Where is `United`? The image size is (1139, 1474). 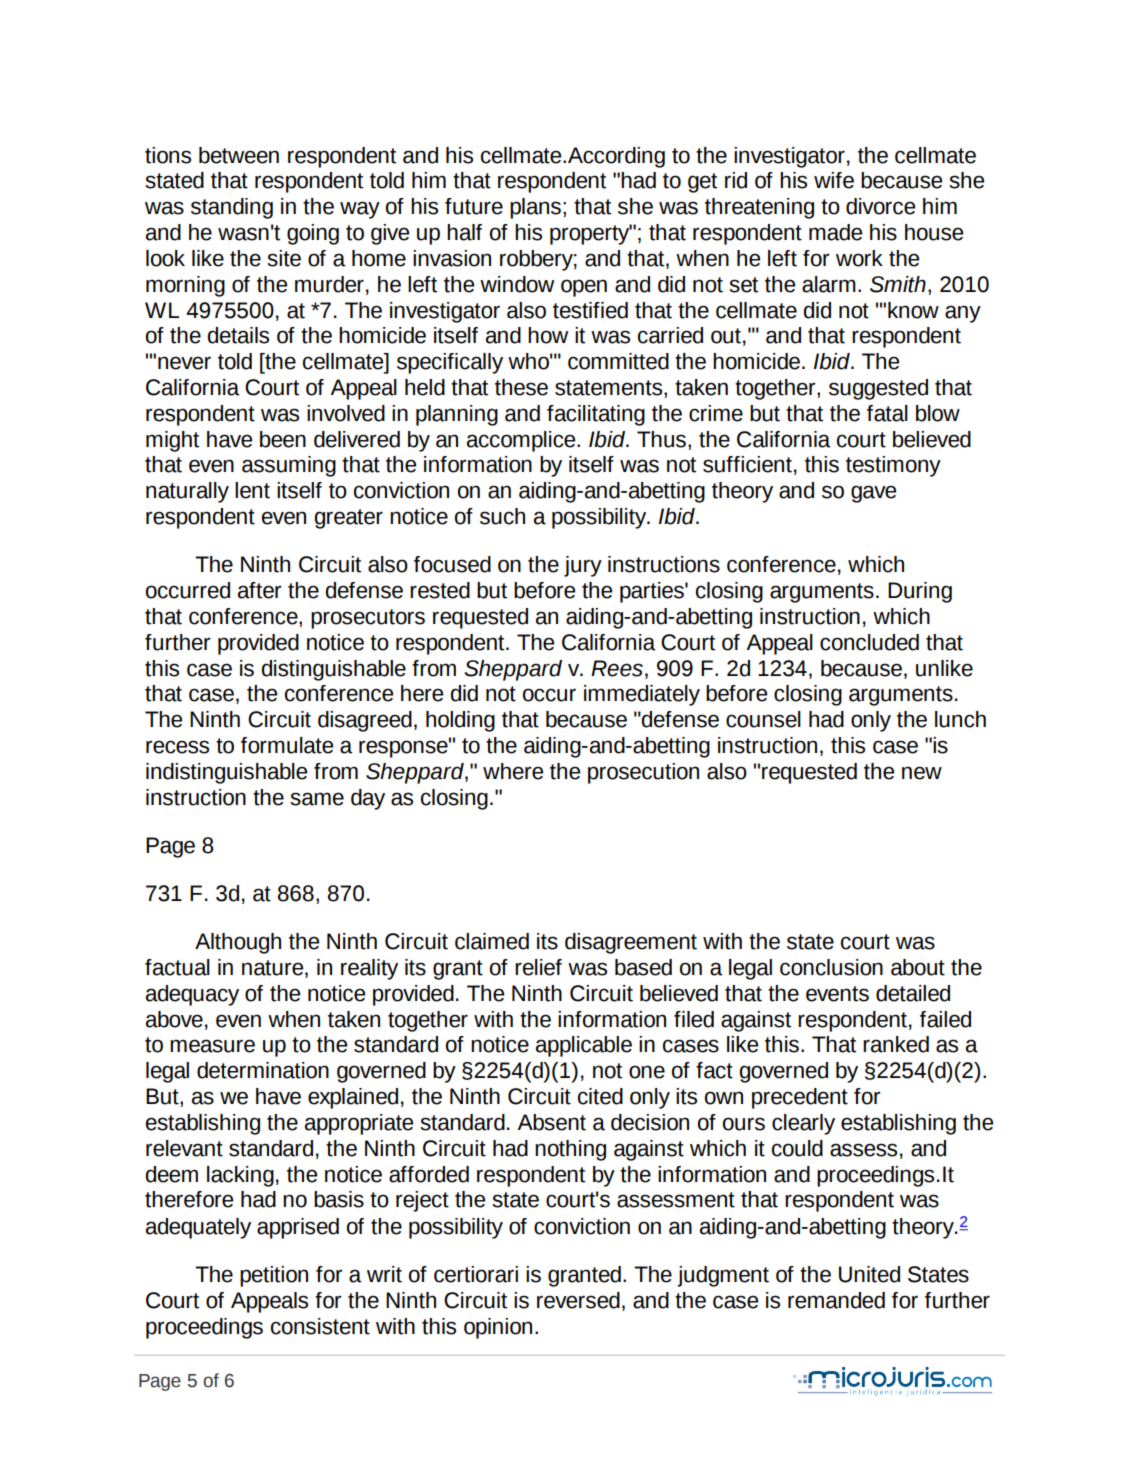
United is located at coordinates (869, 1274).
